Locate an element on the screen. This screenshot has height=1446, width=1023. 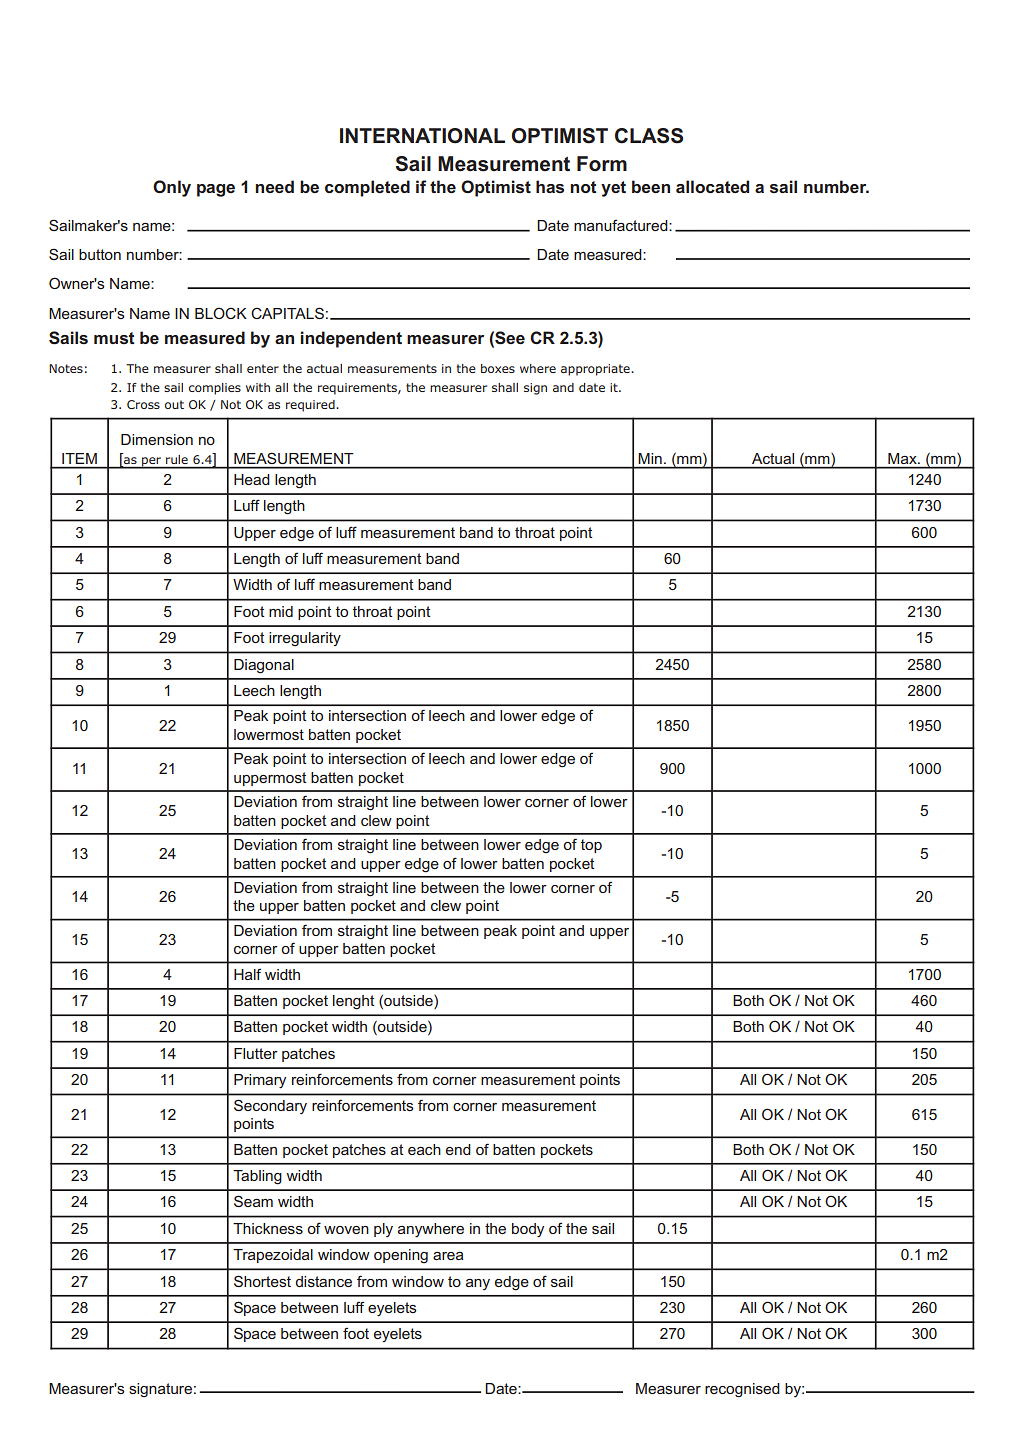
Half is located at coordinates (247, 974).
